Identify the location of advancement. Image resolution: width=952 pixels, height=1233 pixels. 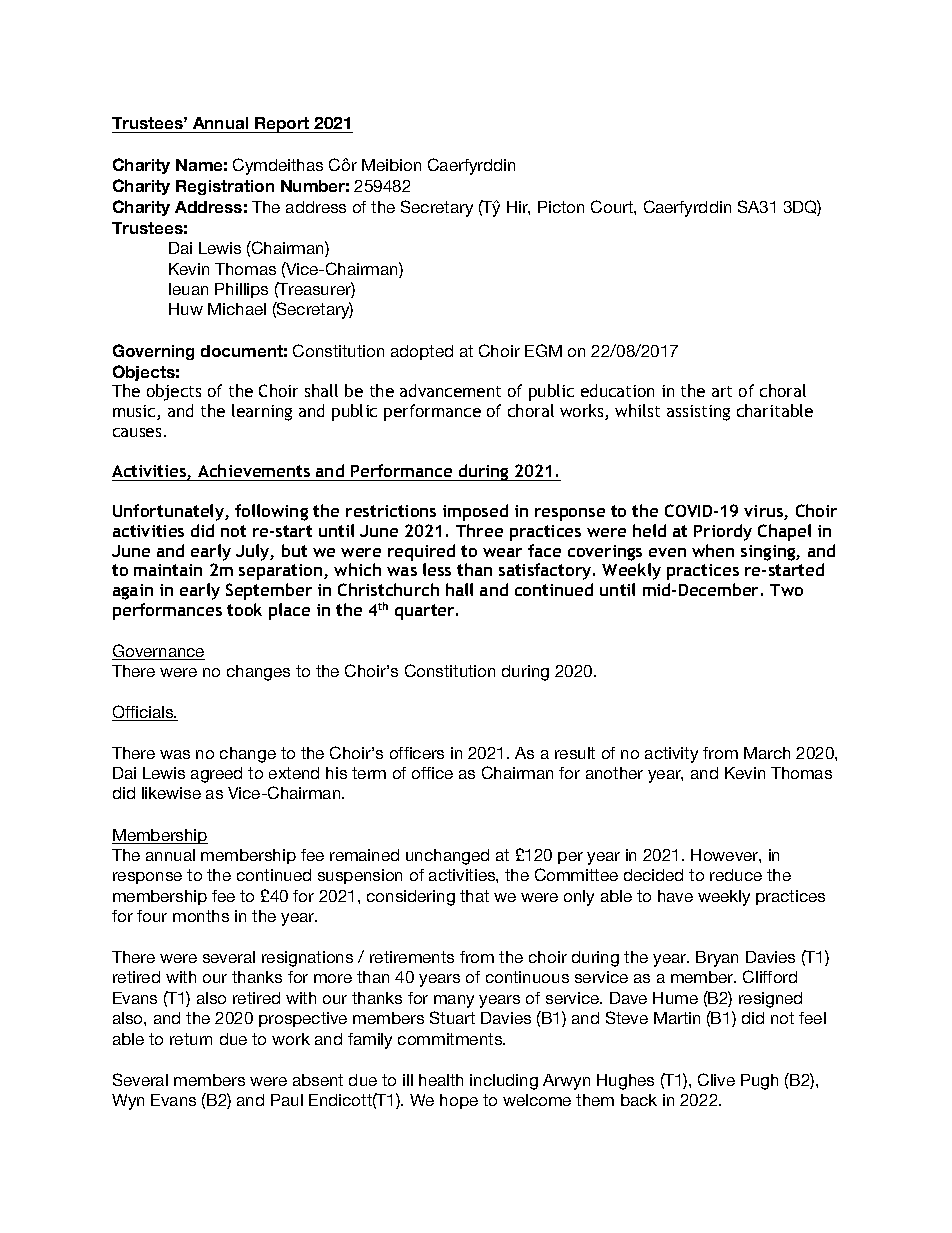
(450, 390).
